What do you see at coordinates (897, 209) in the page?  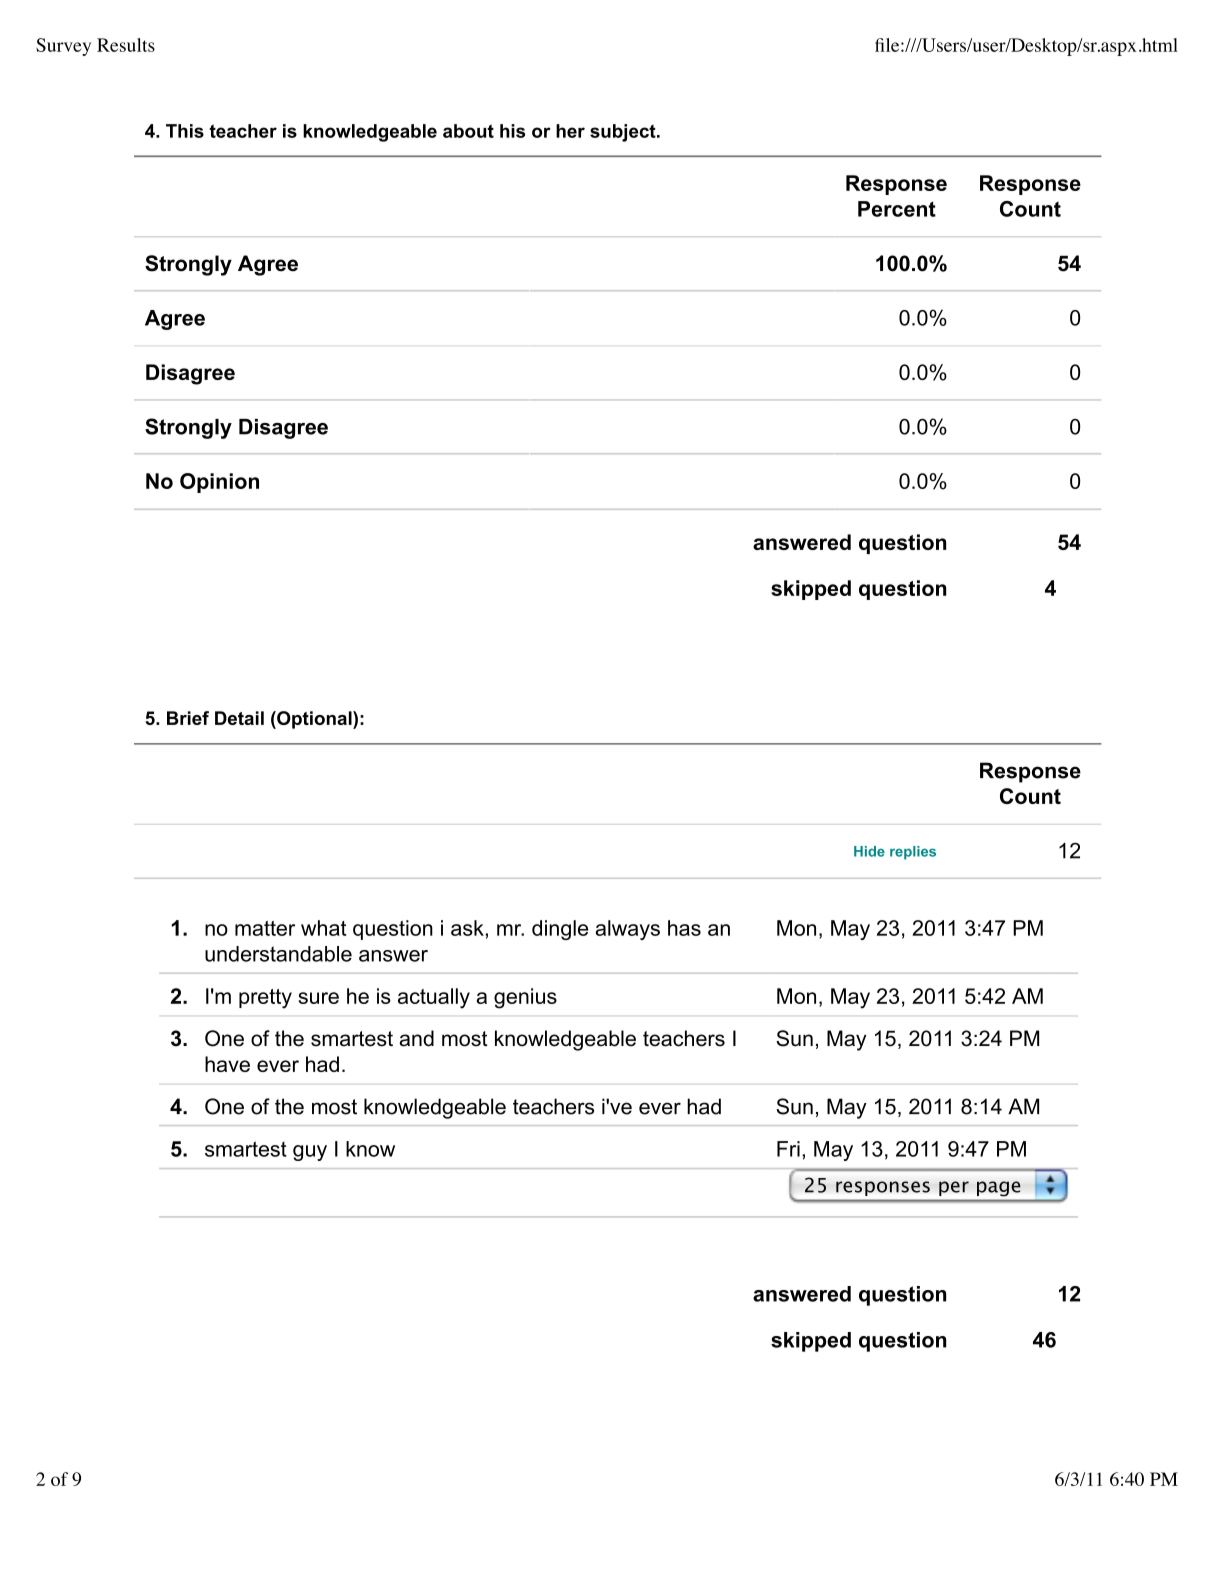 I see `Percent` at bounding box center [897, 209].
